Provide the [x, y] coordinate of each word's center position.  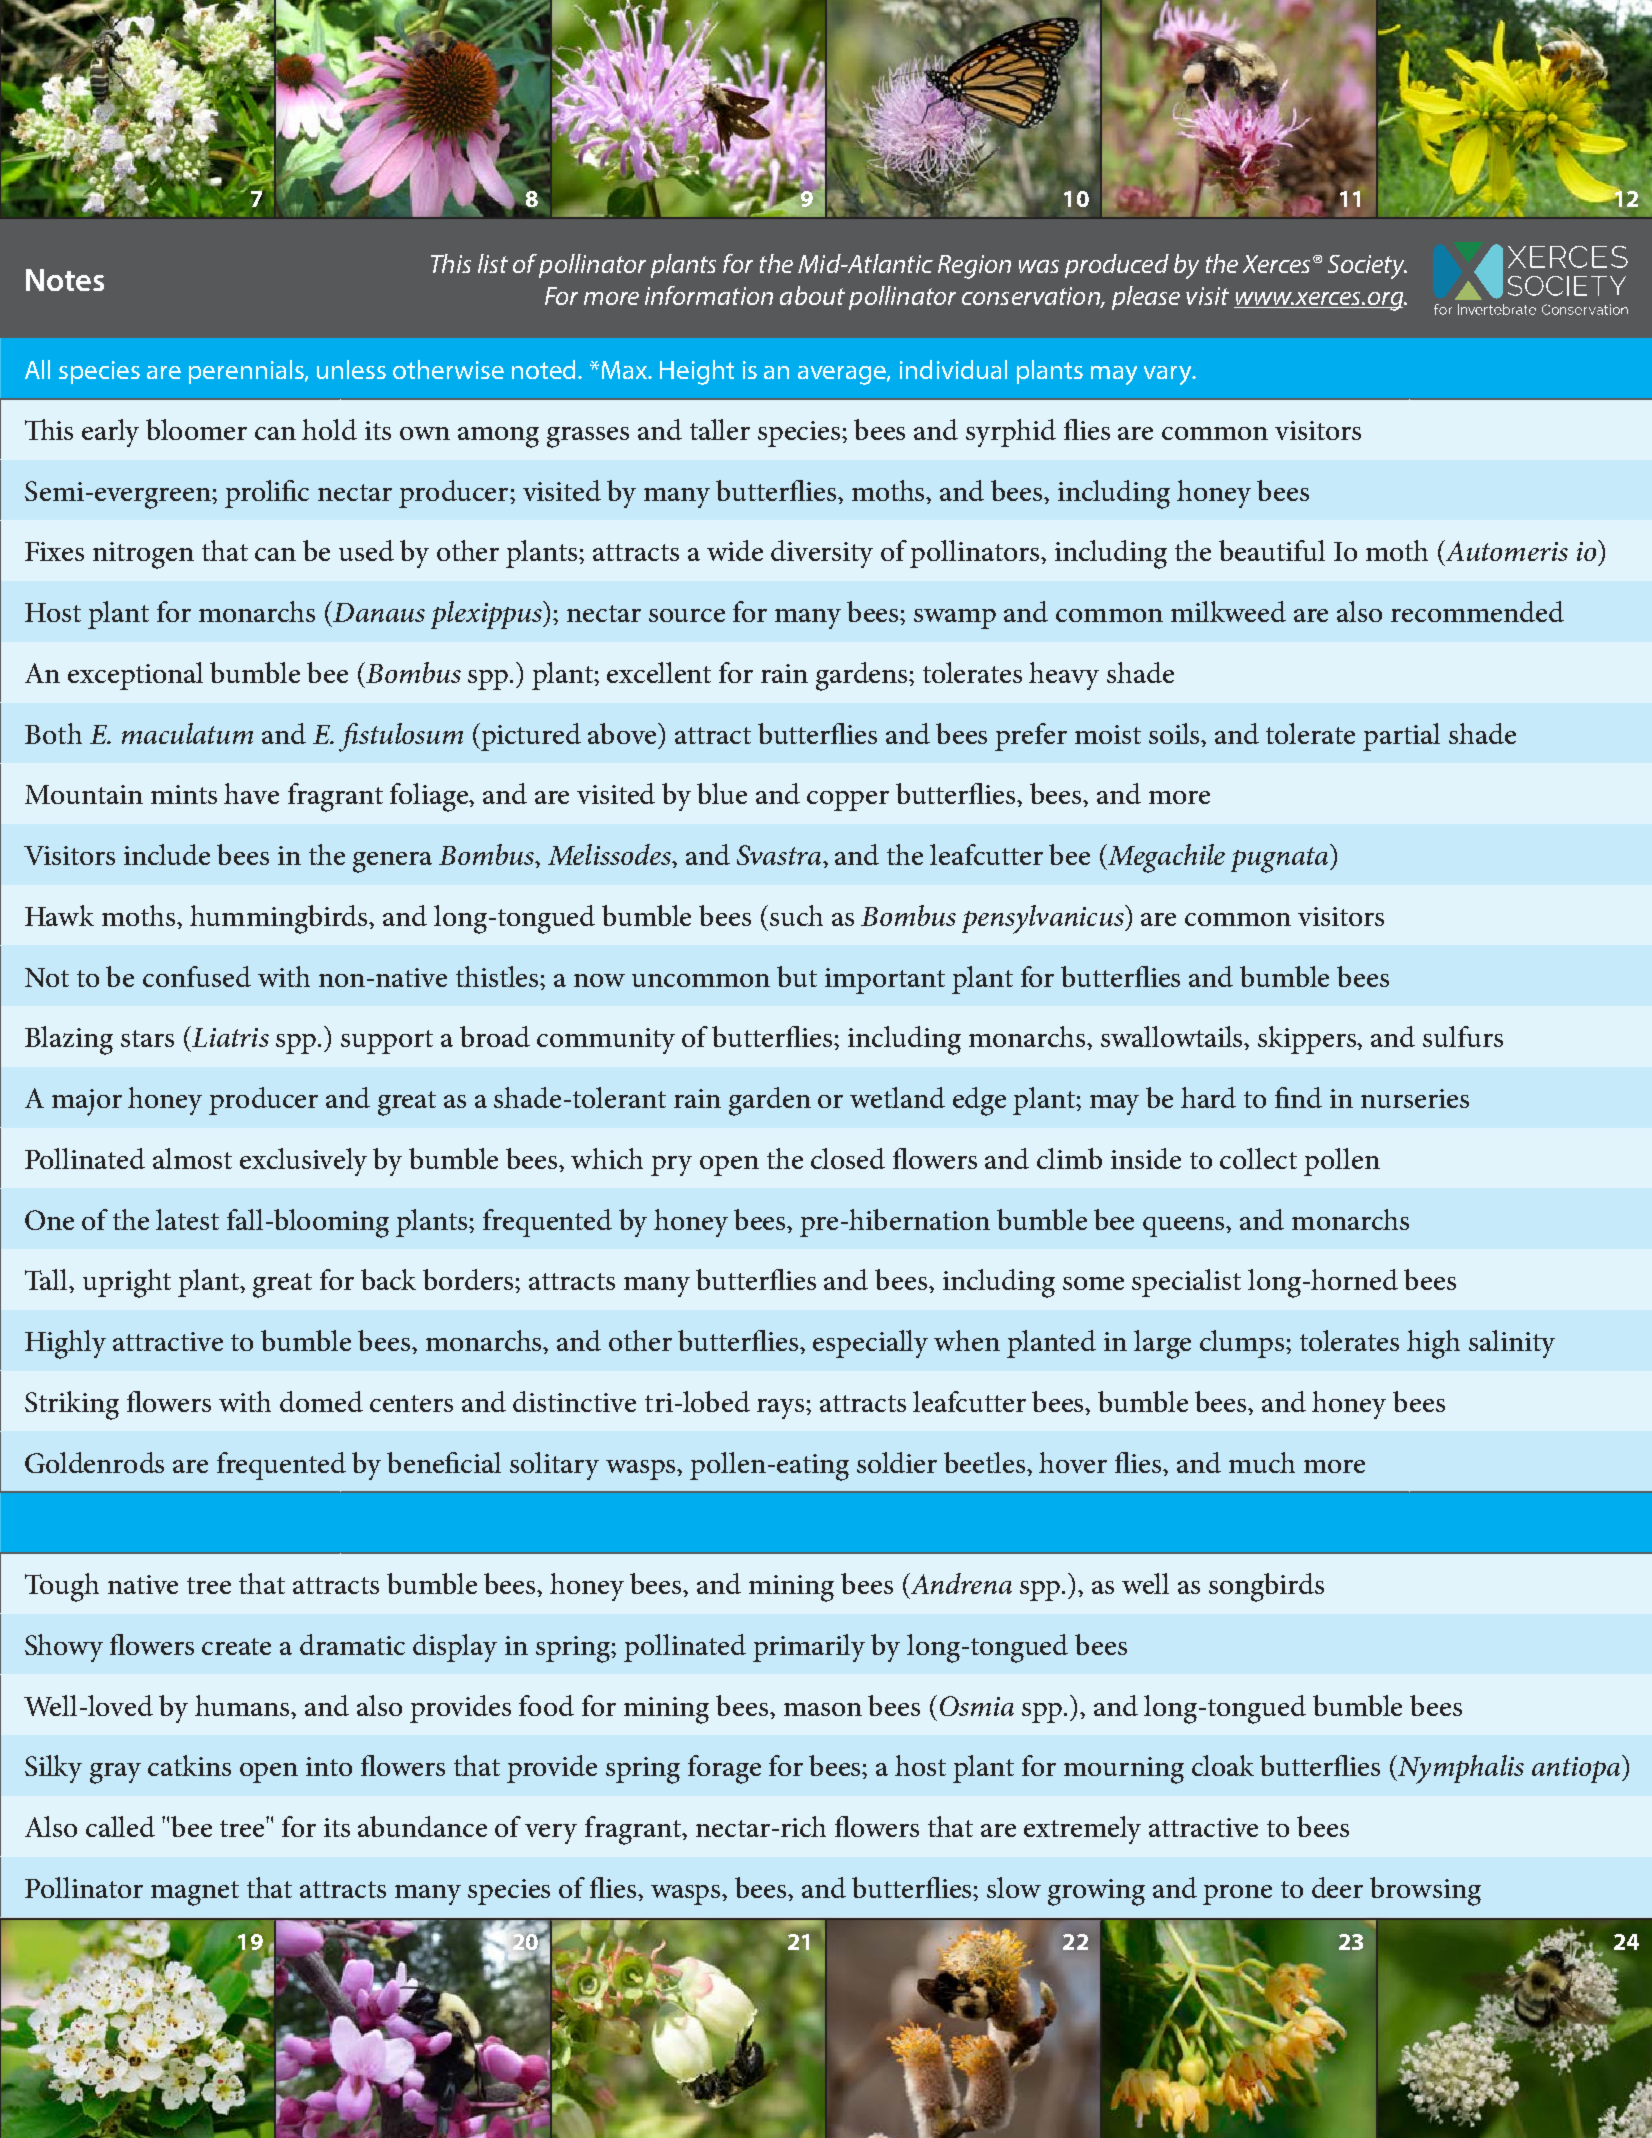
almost [192, 1158]
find [1298, 1097]
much [1262, 1462]
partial [1401, 737]
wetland [897, 1097]
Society [1367, 267]
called [120, 1826]
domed [321, 1401]
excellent [659, 672]
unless [351, 369]
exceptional [135, 676]
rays [782, 1409]
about [812, 295]
